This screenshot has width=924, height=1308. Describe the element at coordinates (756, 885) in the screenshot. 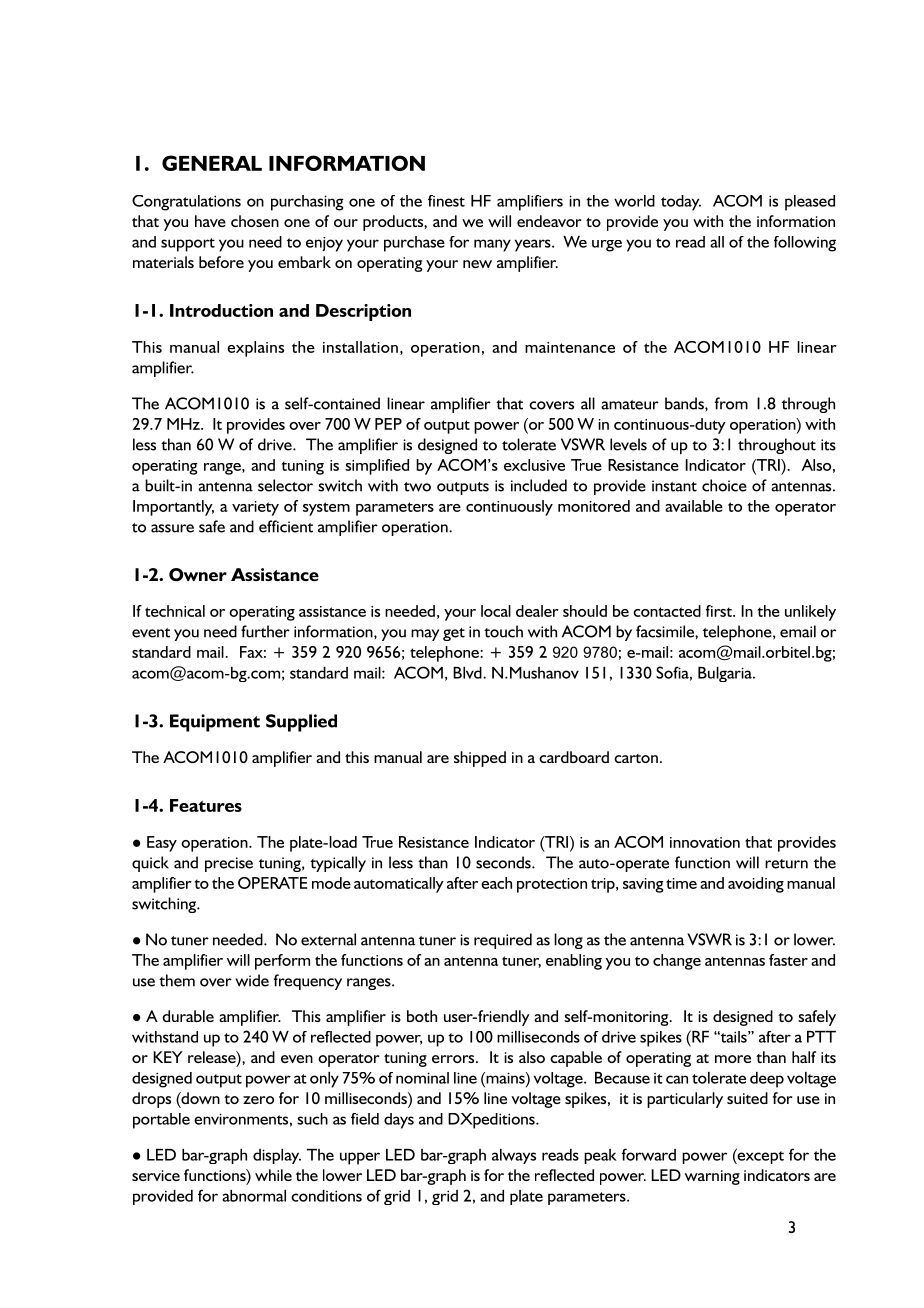

I see `avoiding` at that location.
